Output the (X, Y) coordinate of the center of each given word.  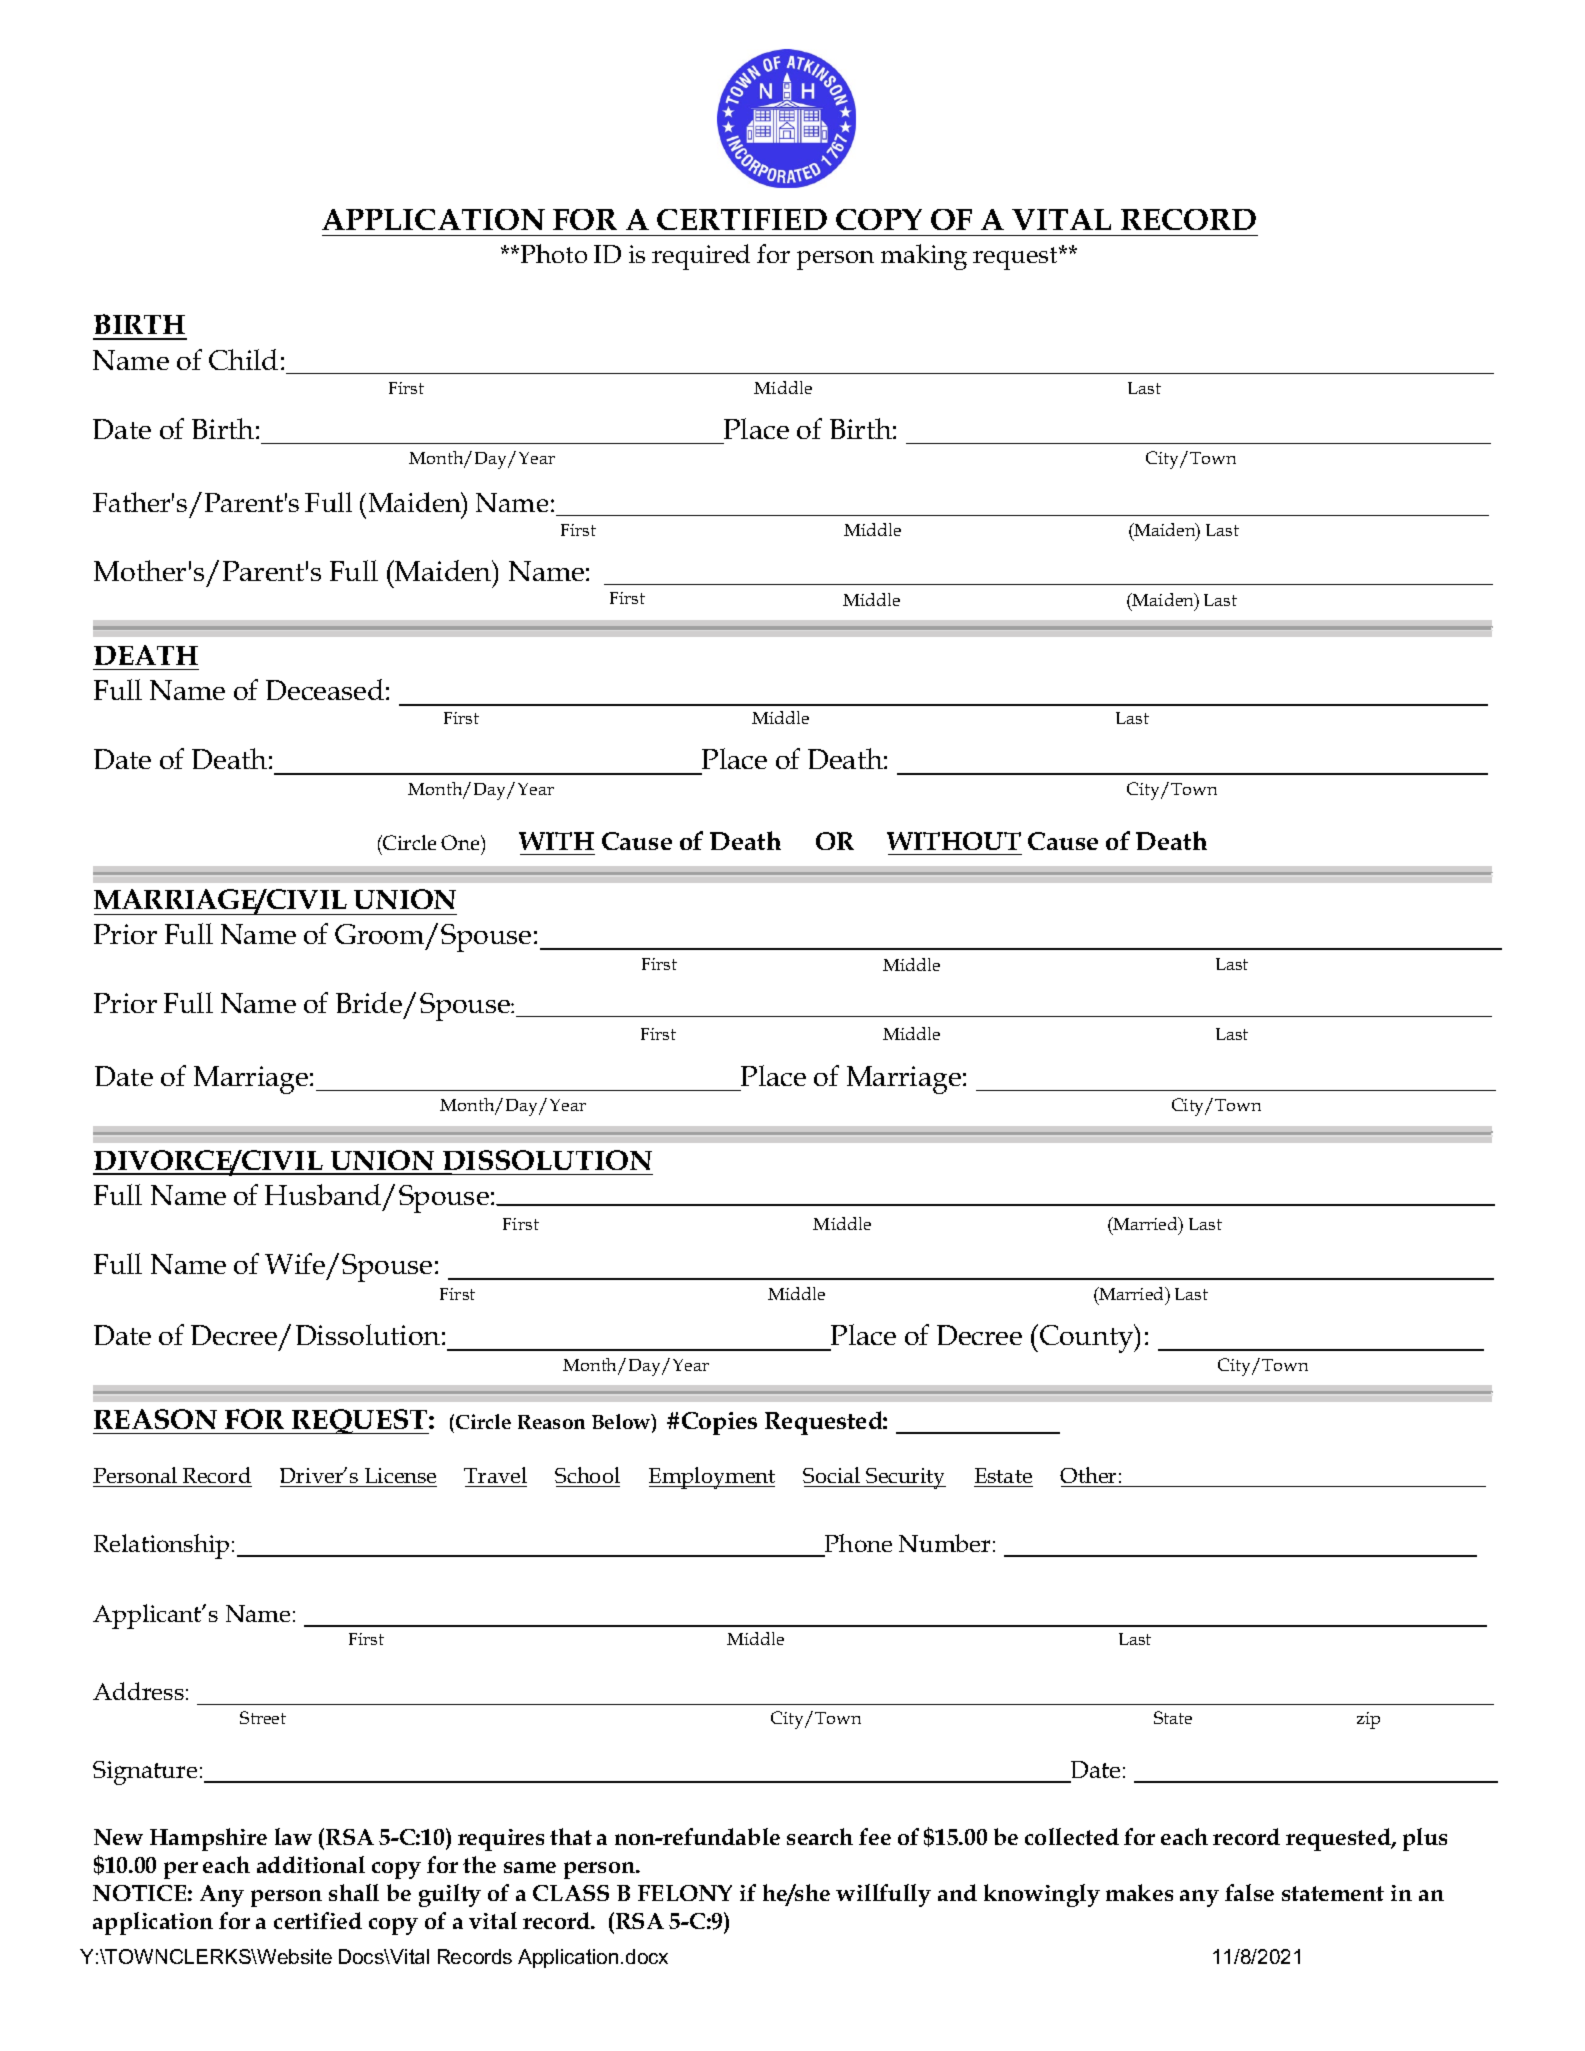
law (293, 1836)
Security (905, 1478)
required (701, 257)
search (820, 1836)
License (400, 1475)
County (1088, 1338)
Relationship (161, 1546)
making (924, 257)
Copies (719, 1423)
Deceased (325, 689)
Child (243, 359)
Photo (554, 253)
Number (944, 1543)
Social (831, 1475)
